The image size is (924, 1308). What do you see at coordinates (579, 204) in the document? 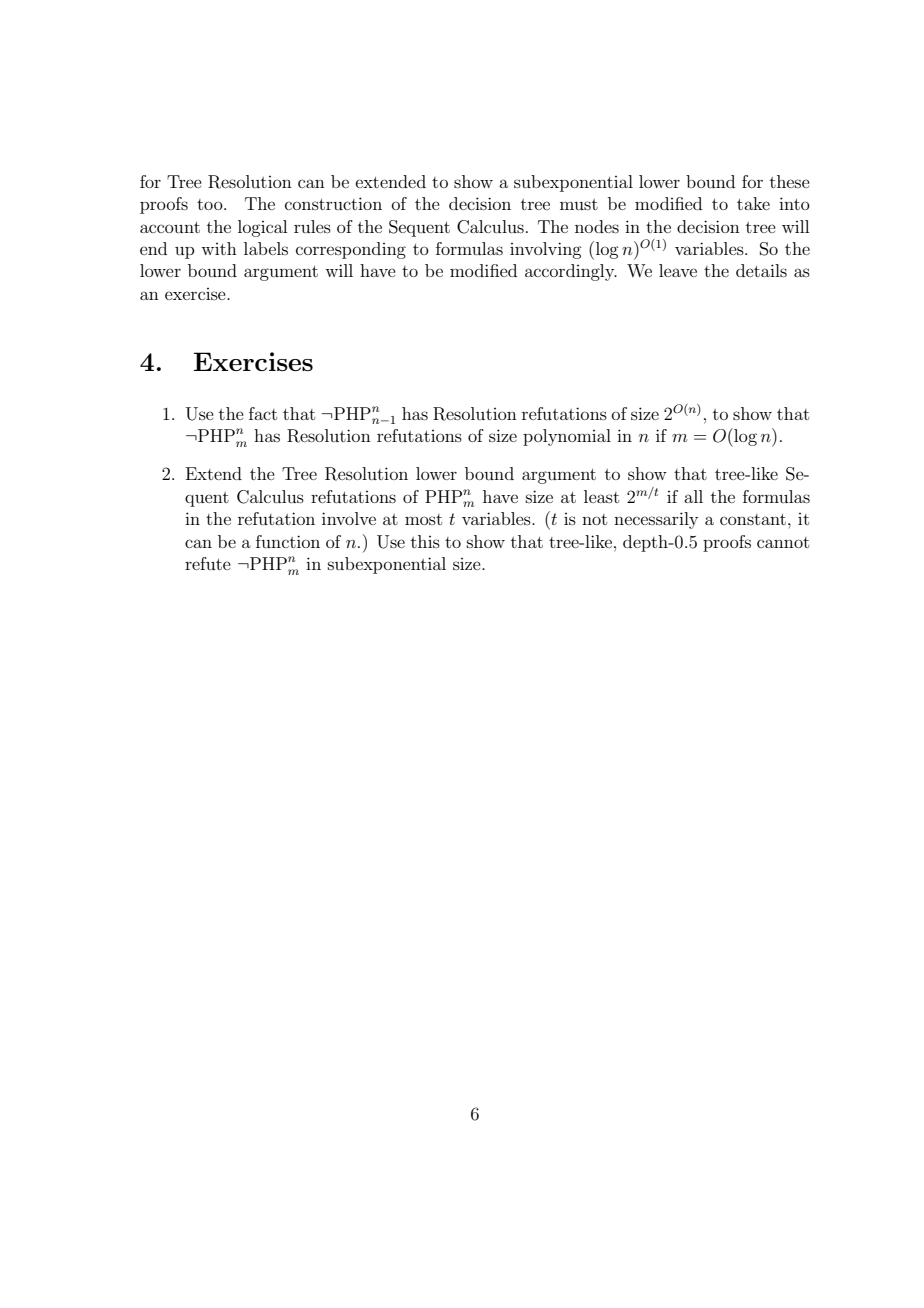
I see `must` at bounding box center [579, 204].
